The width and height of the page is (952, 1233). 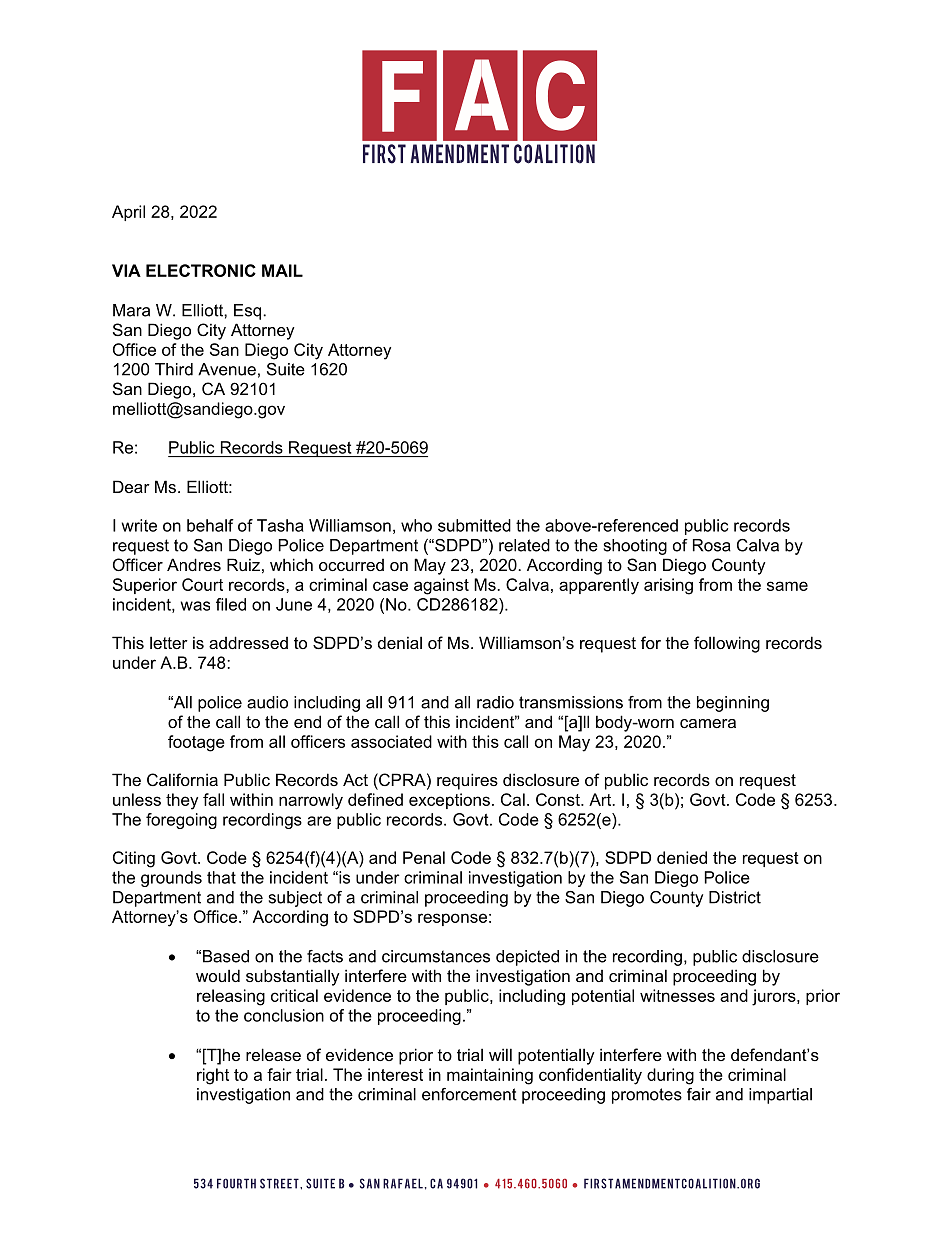 I want to click on denied, so click(x=682, y=857).
